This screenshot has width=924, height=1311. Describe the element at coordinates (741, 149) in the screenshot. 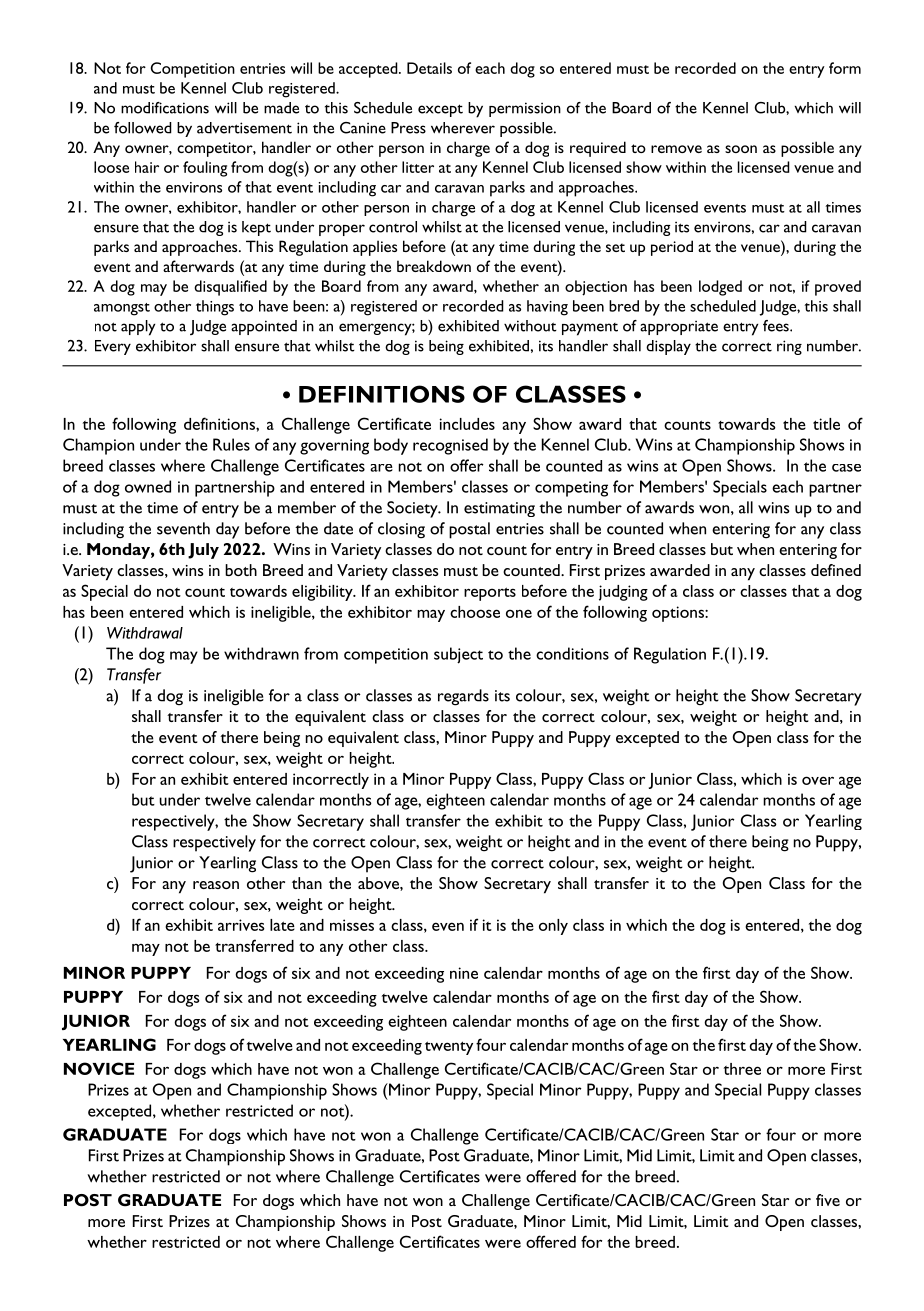

I see `soon` at that location.
